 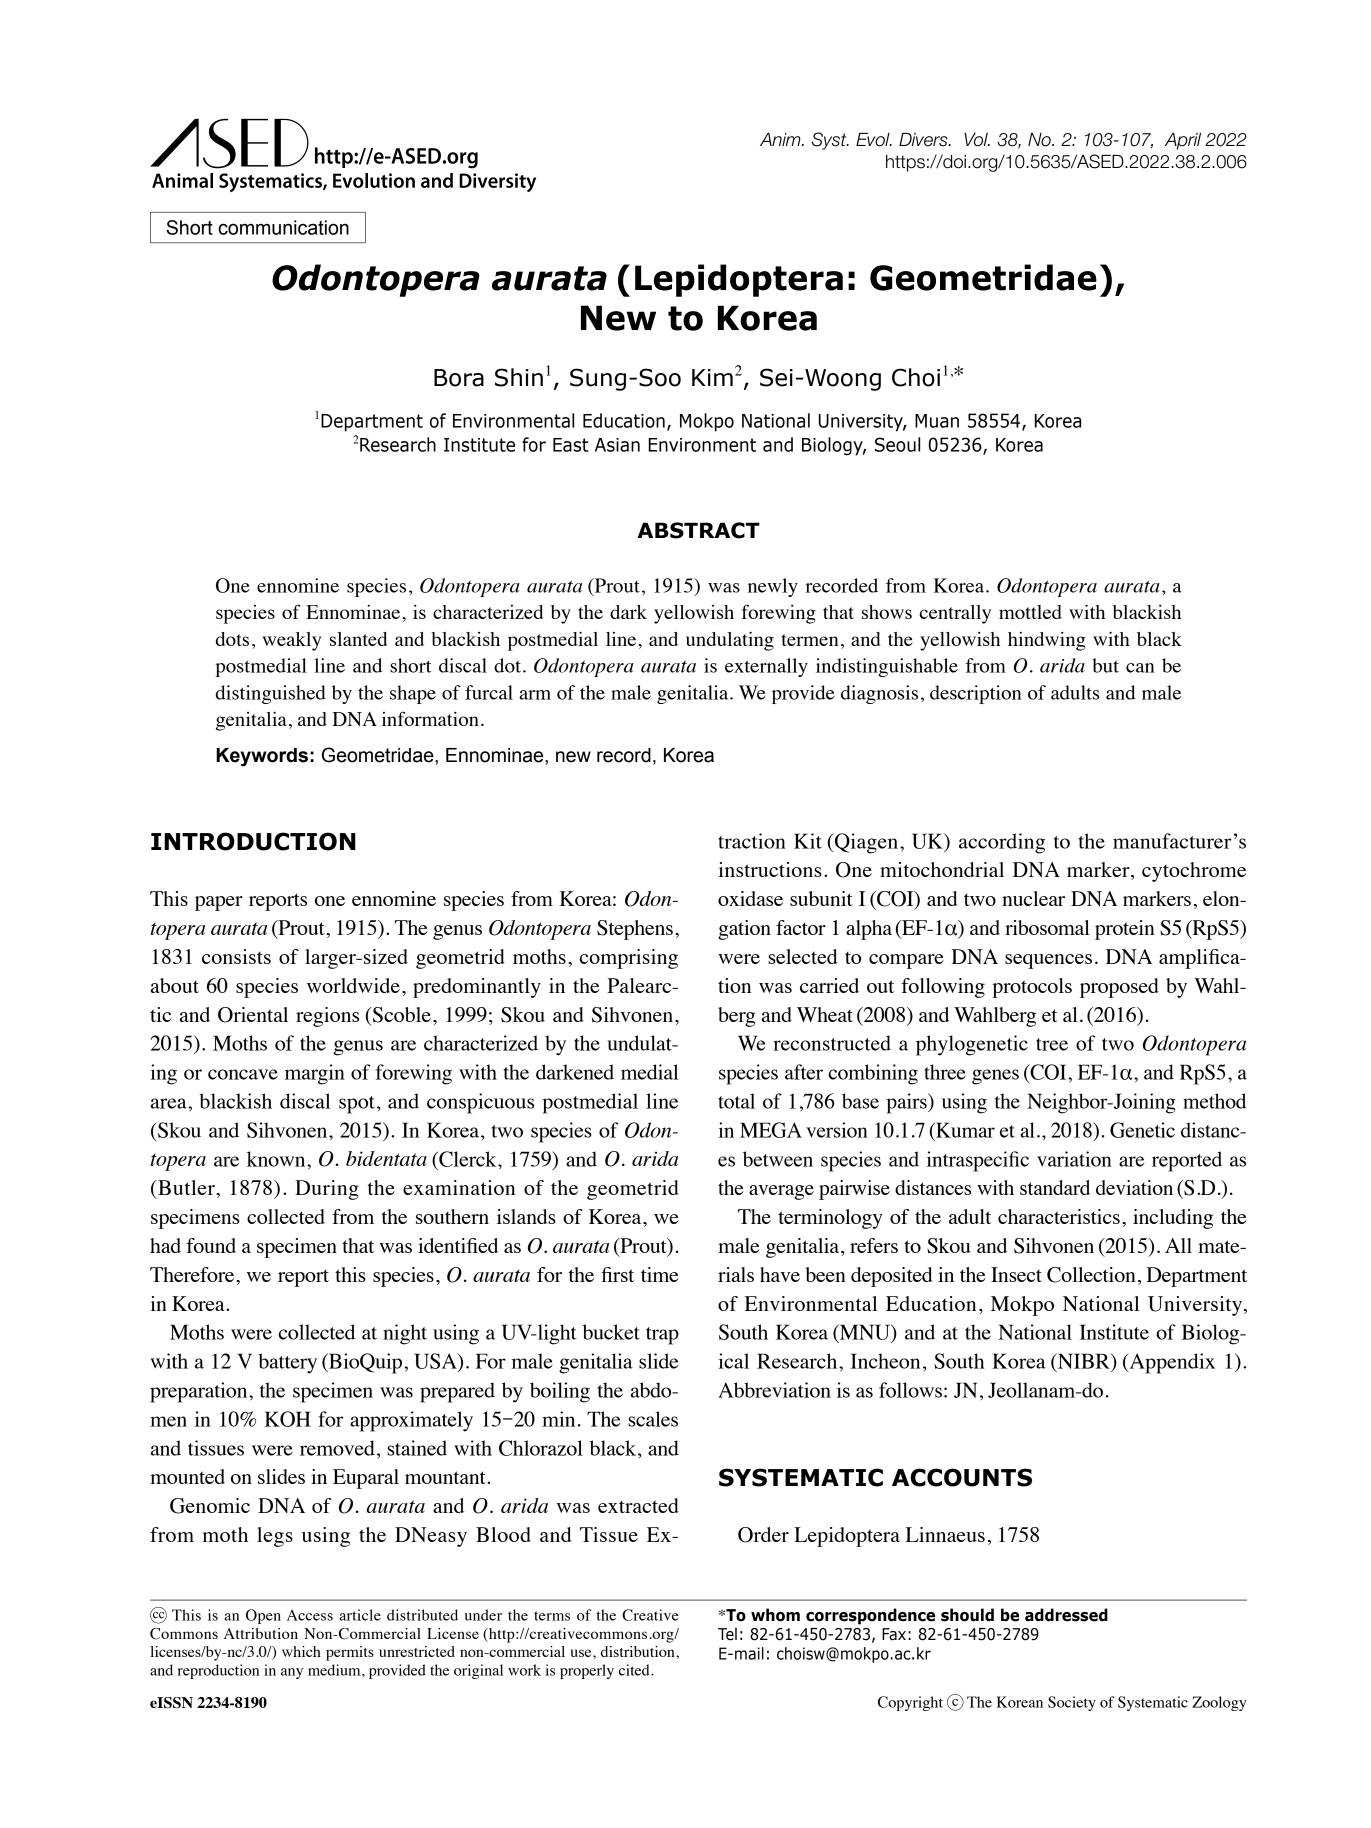 What do you see at coordinates (459, 378) in the image?
I see `Bora` at bounding box center [459, 378].
